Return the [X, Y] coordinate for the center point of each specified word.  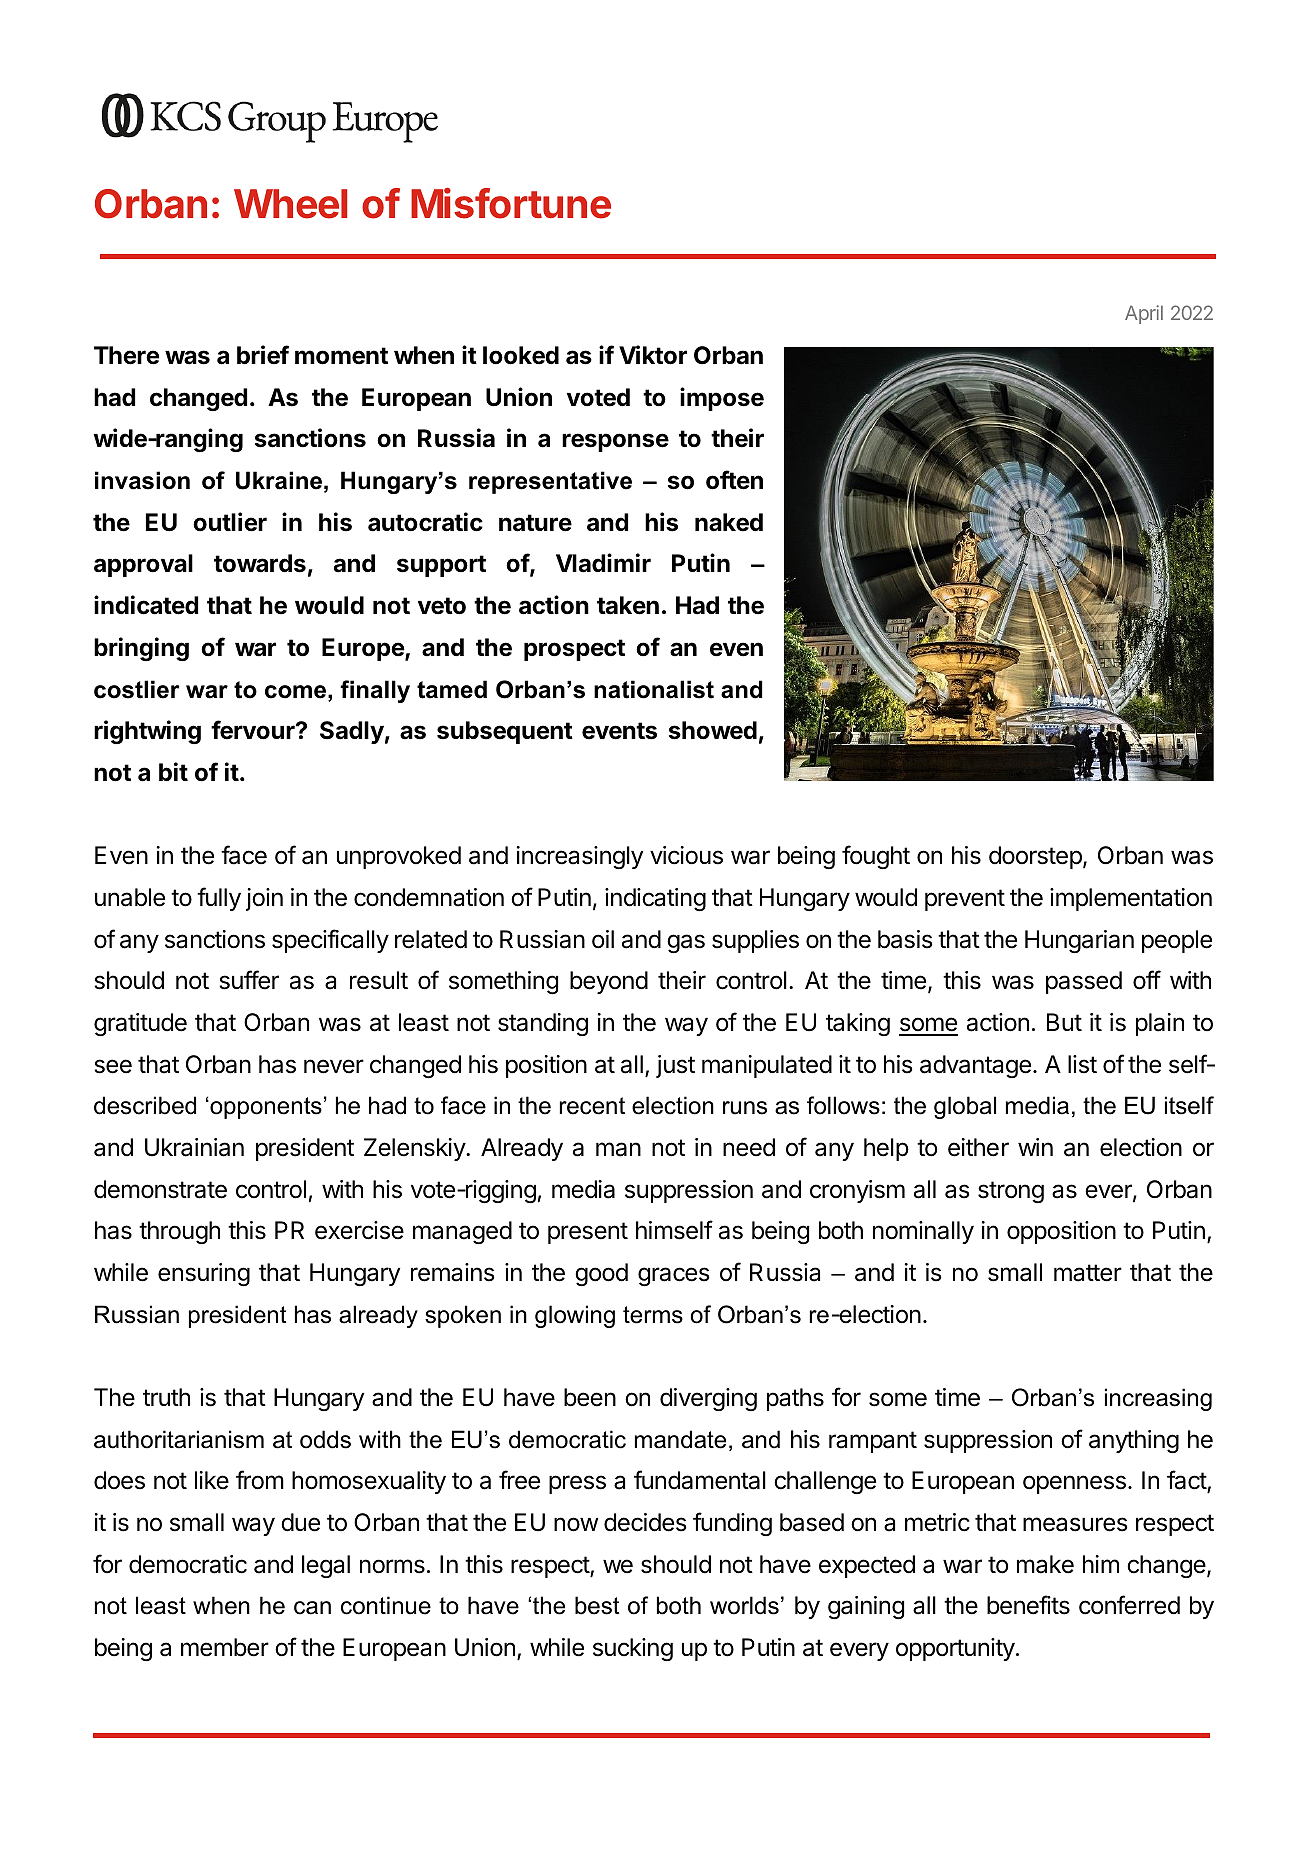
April [1144, 314]
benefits [1028, 1605]
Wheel [290, 204]
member [225, 1647]
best [597, 1605]
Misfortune [511, 203]
